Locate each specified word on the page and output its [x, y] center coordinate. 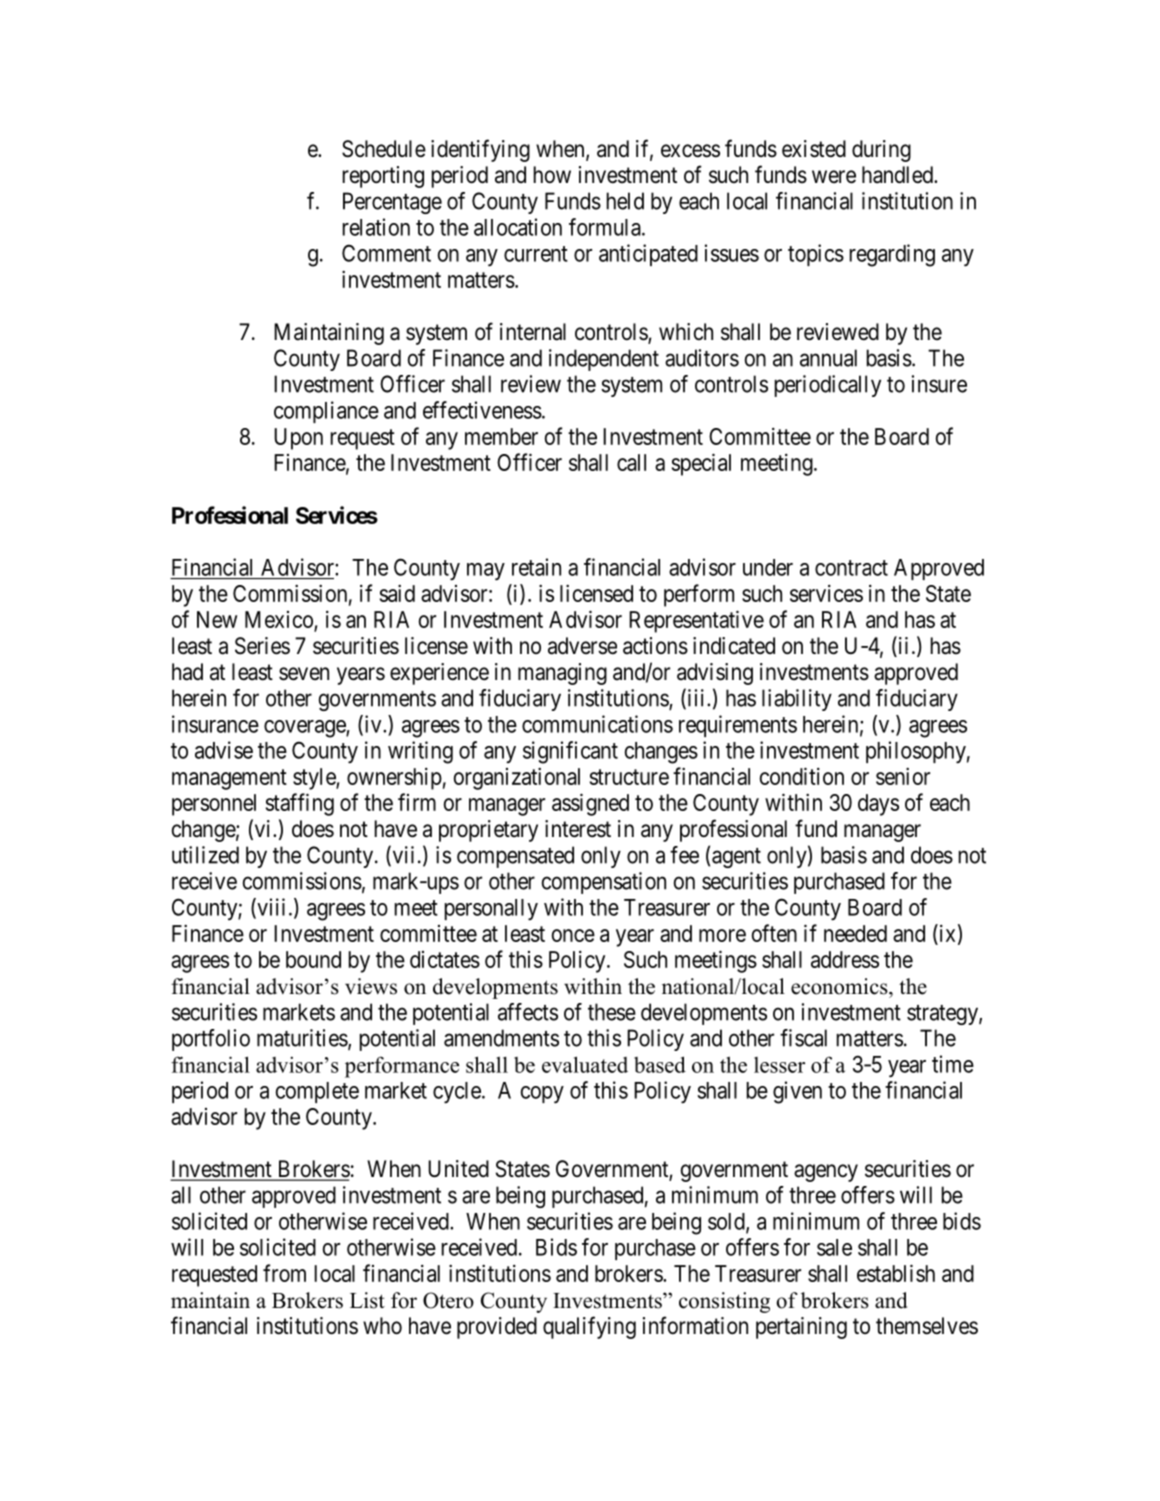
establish [896, 1273]
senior [903, 776]
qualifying [589, 1327]
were [834, 177]
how [552, 174]
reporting [383, 177]
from [284, 1273]
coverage [305, 729]
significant [570, 752]
